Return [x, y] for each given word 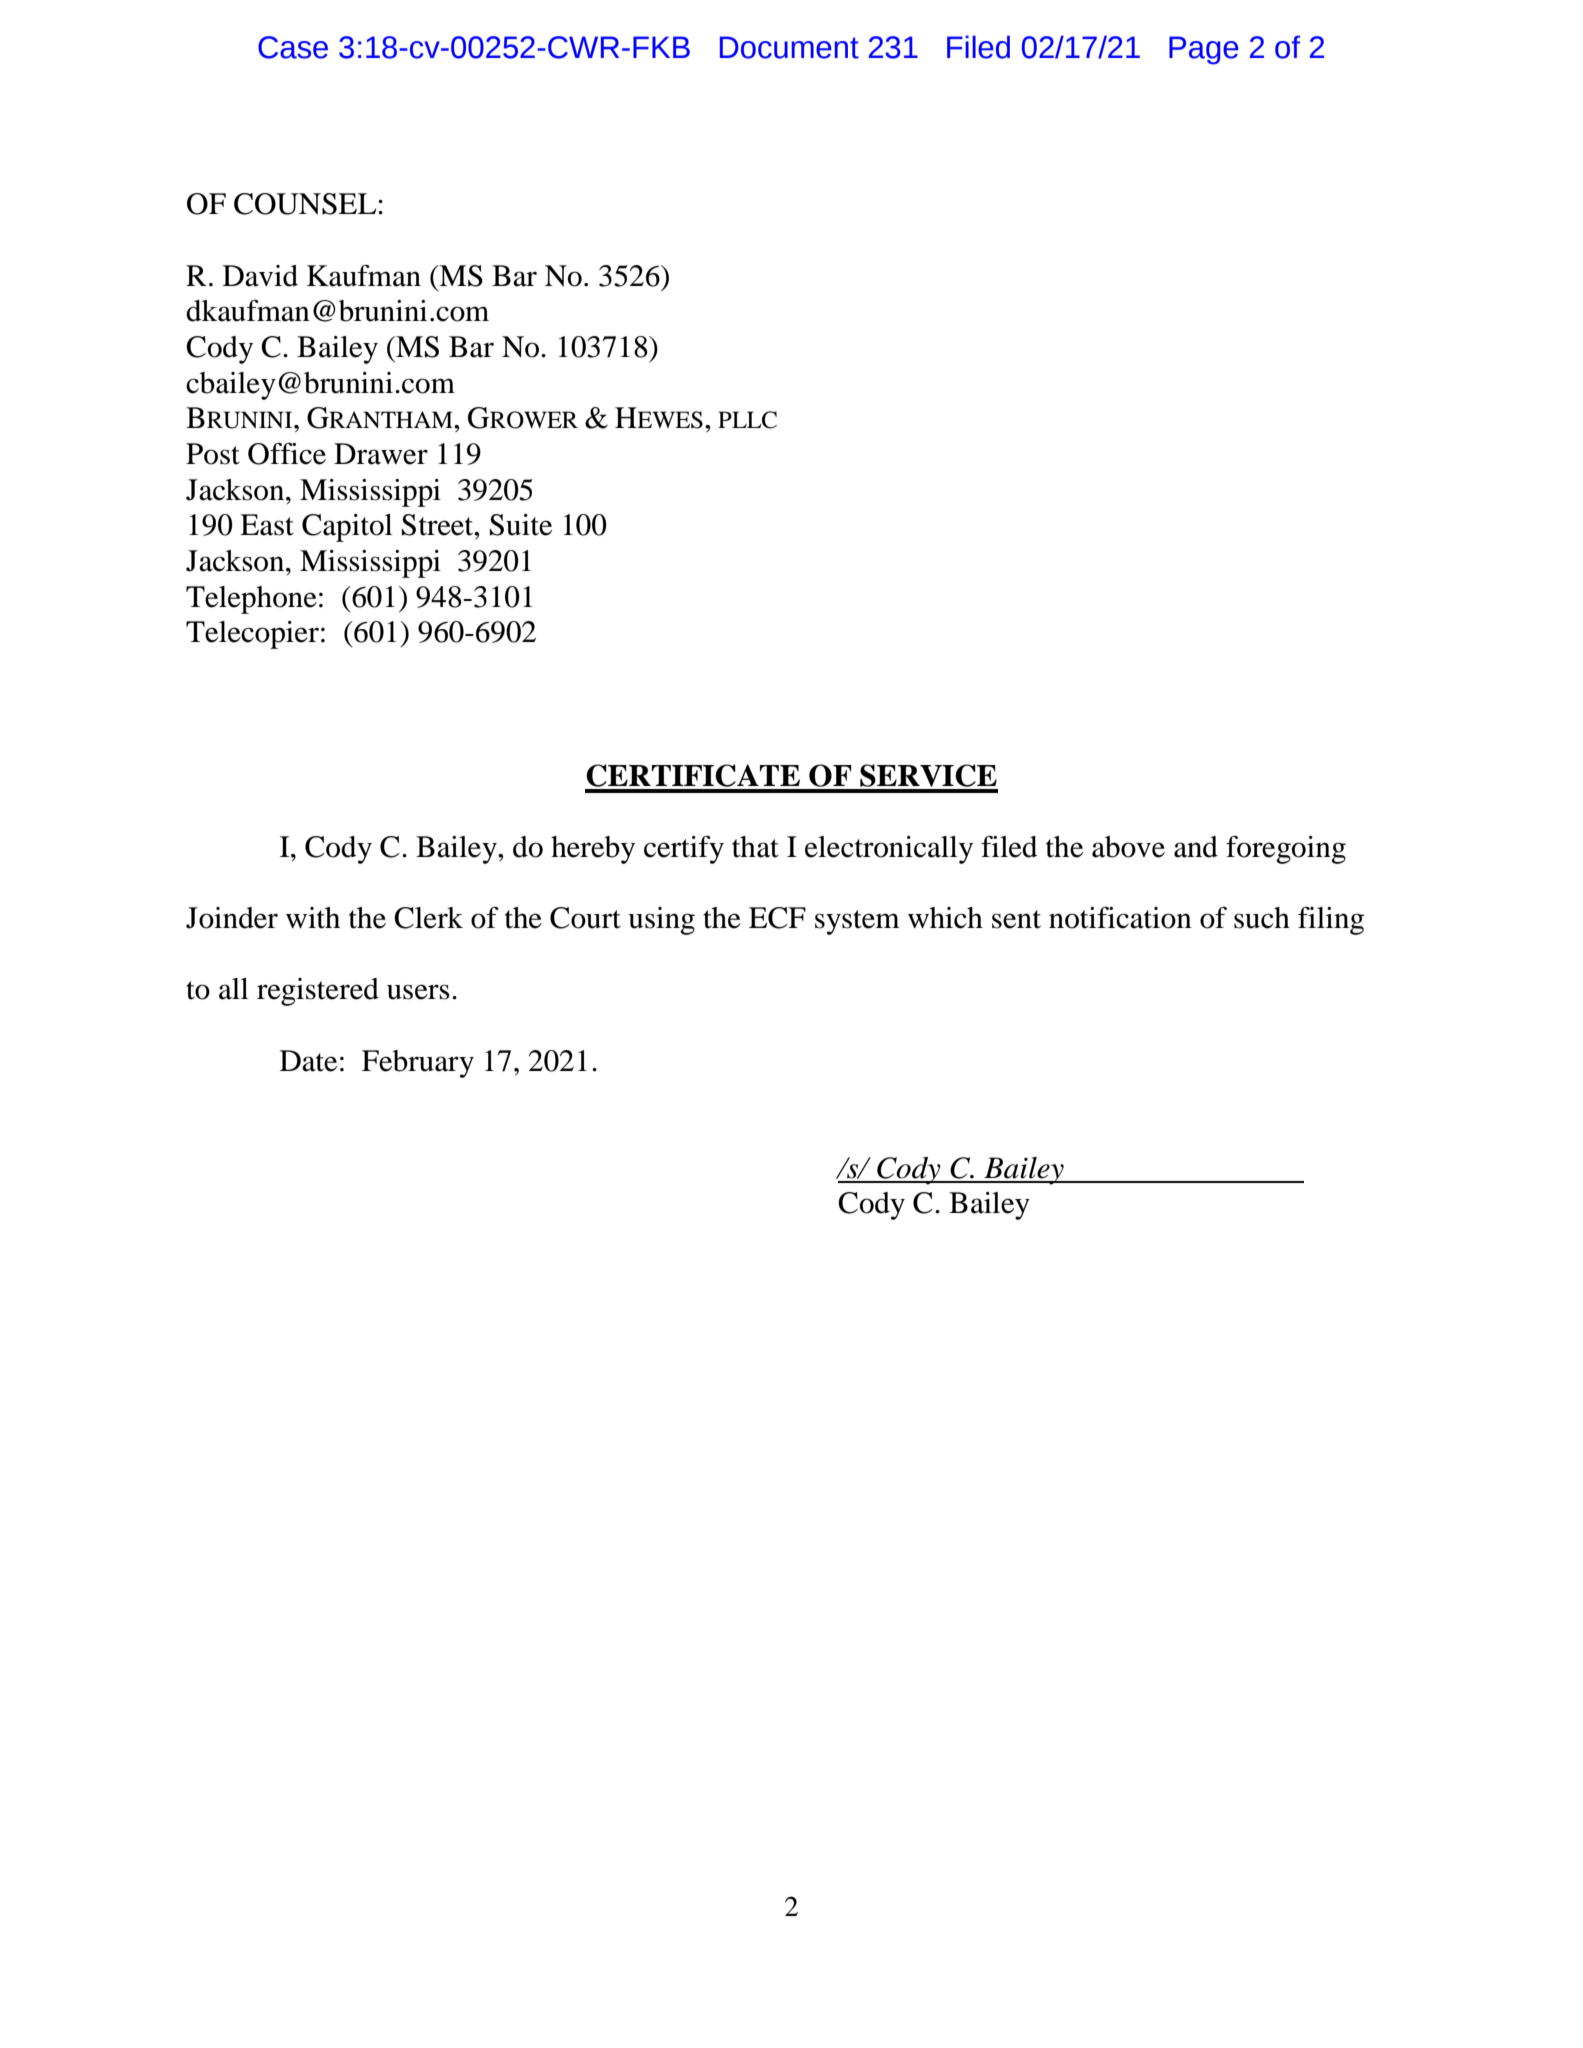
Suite [521, 525]
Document [789, 47]
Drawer [381, 454]
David [260, 276]
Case [293, 47]
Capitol [347, 528]
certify [684, 850]
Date [308, 1061]
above [1128, 847]
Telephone [251, 600]
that [755, 847]
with [313, 918]
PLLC [747, 420]
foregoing [1286, 849]
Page [1204, 50]
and [1196, 847]
